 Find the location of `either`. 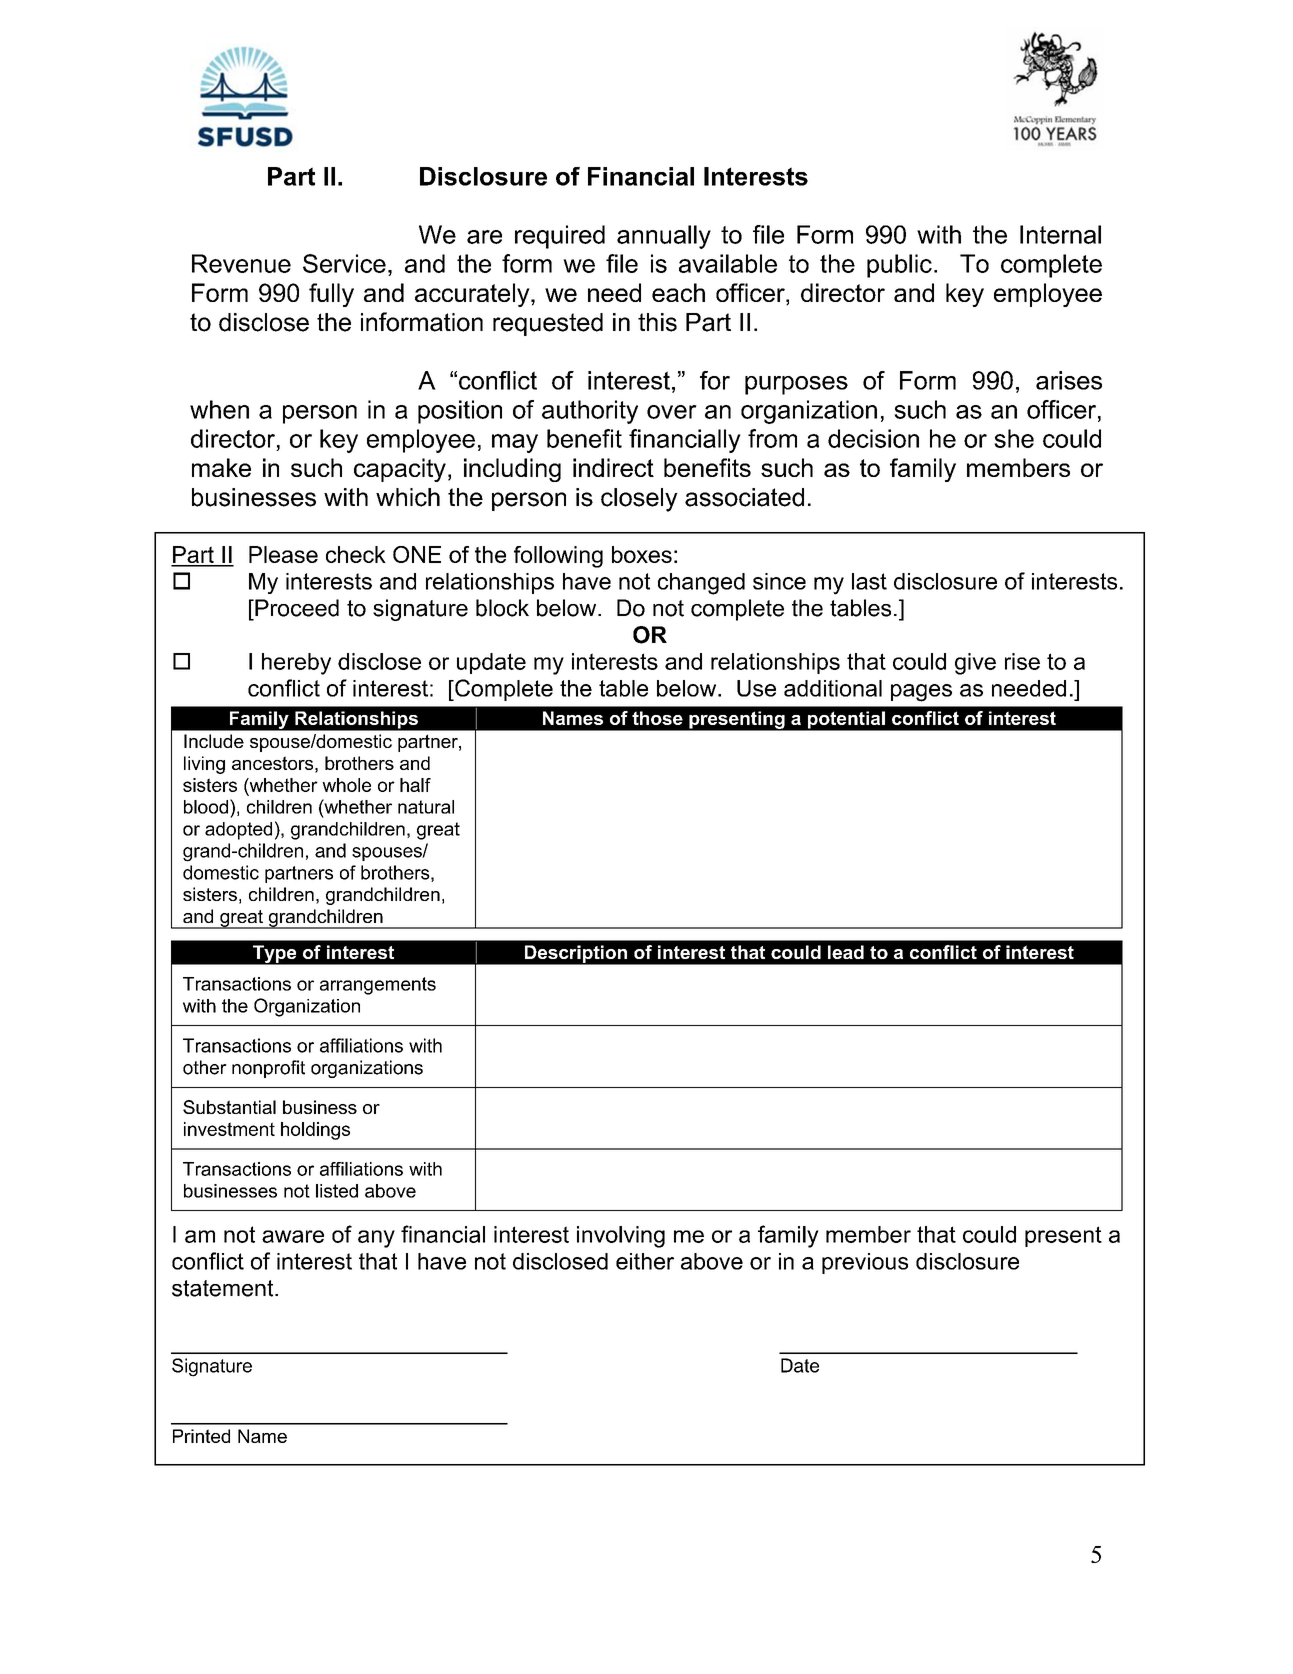

either is located at coordinates (645, 1261).
